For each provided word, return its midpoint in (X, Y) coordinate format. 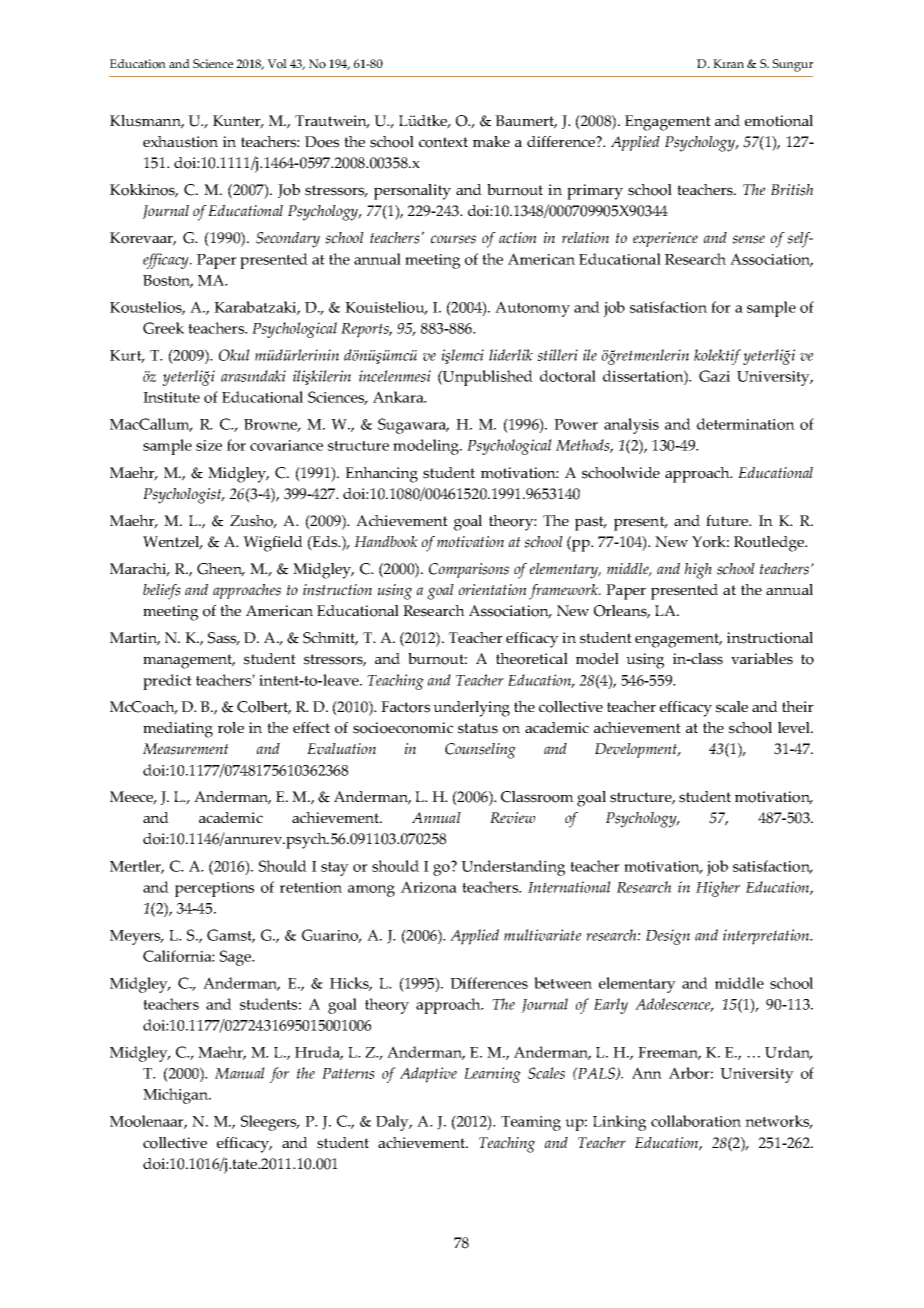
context (443, 142)
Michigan (176, 1096)
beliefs (162, 592)
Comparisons (469, 570)
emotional (779, 121)
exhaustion (180, 142)
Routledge (770, 544)
